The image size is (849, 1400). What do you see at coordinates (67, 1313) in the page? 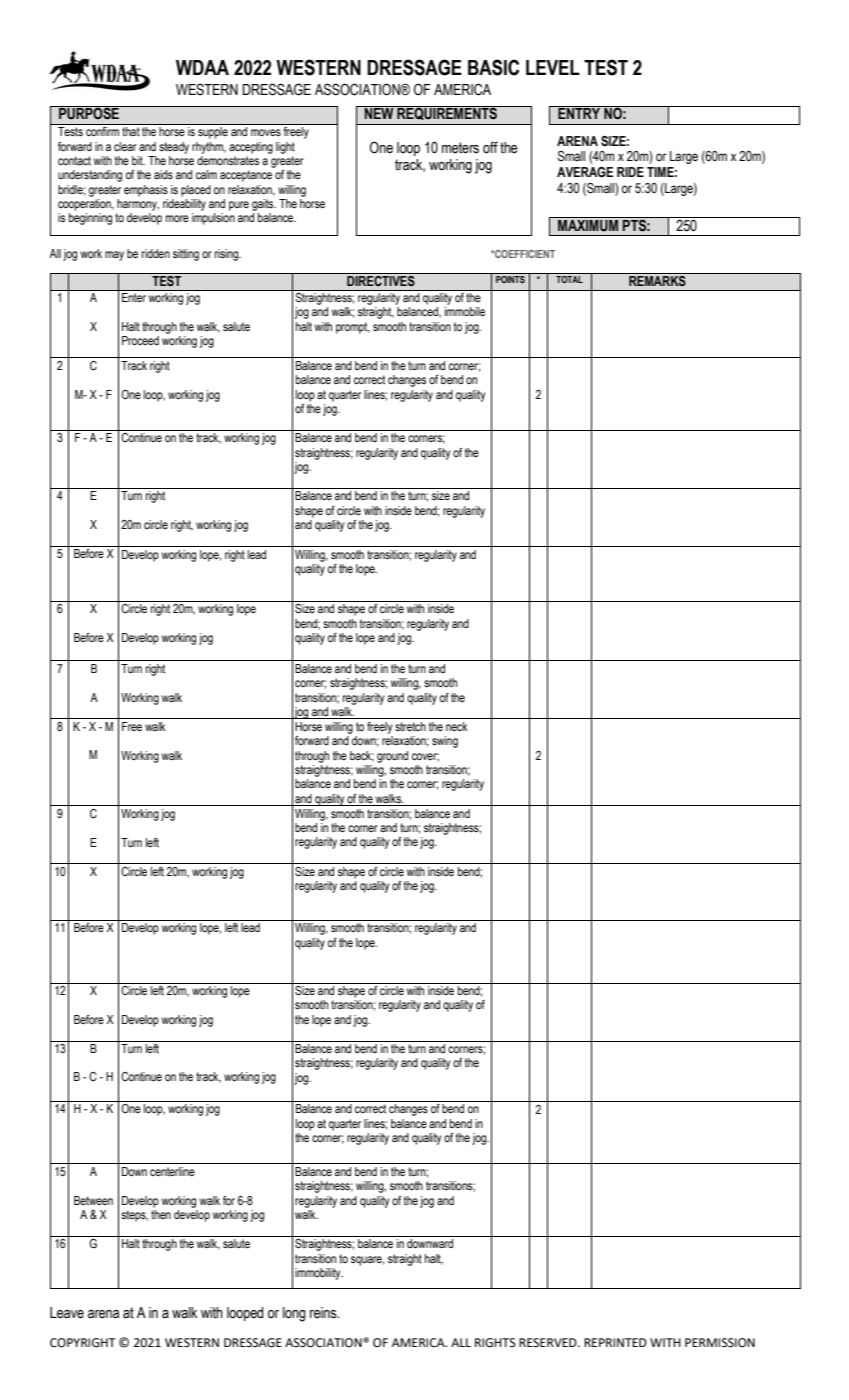
I see `Leave` at bounding box center [67, 1313].
